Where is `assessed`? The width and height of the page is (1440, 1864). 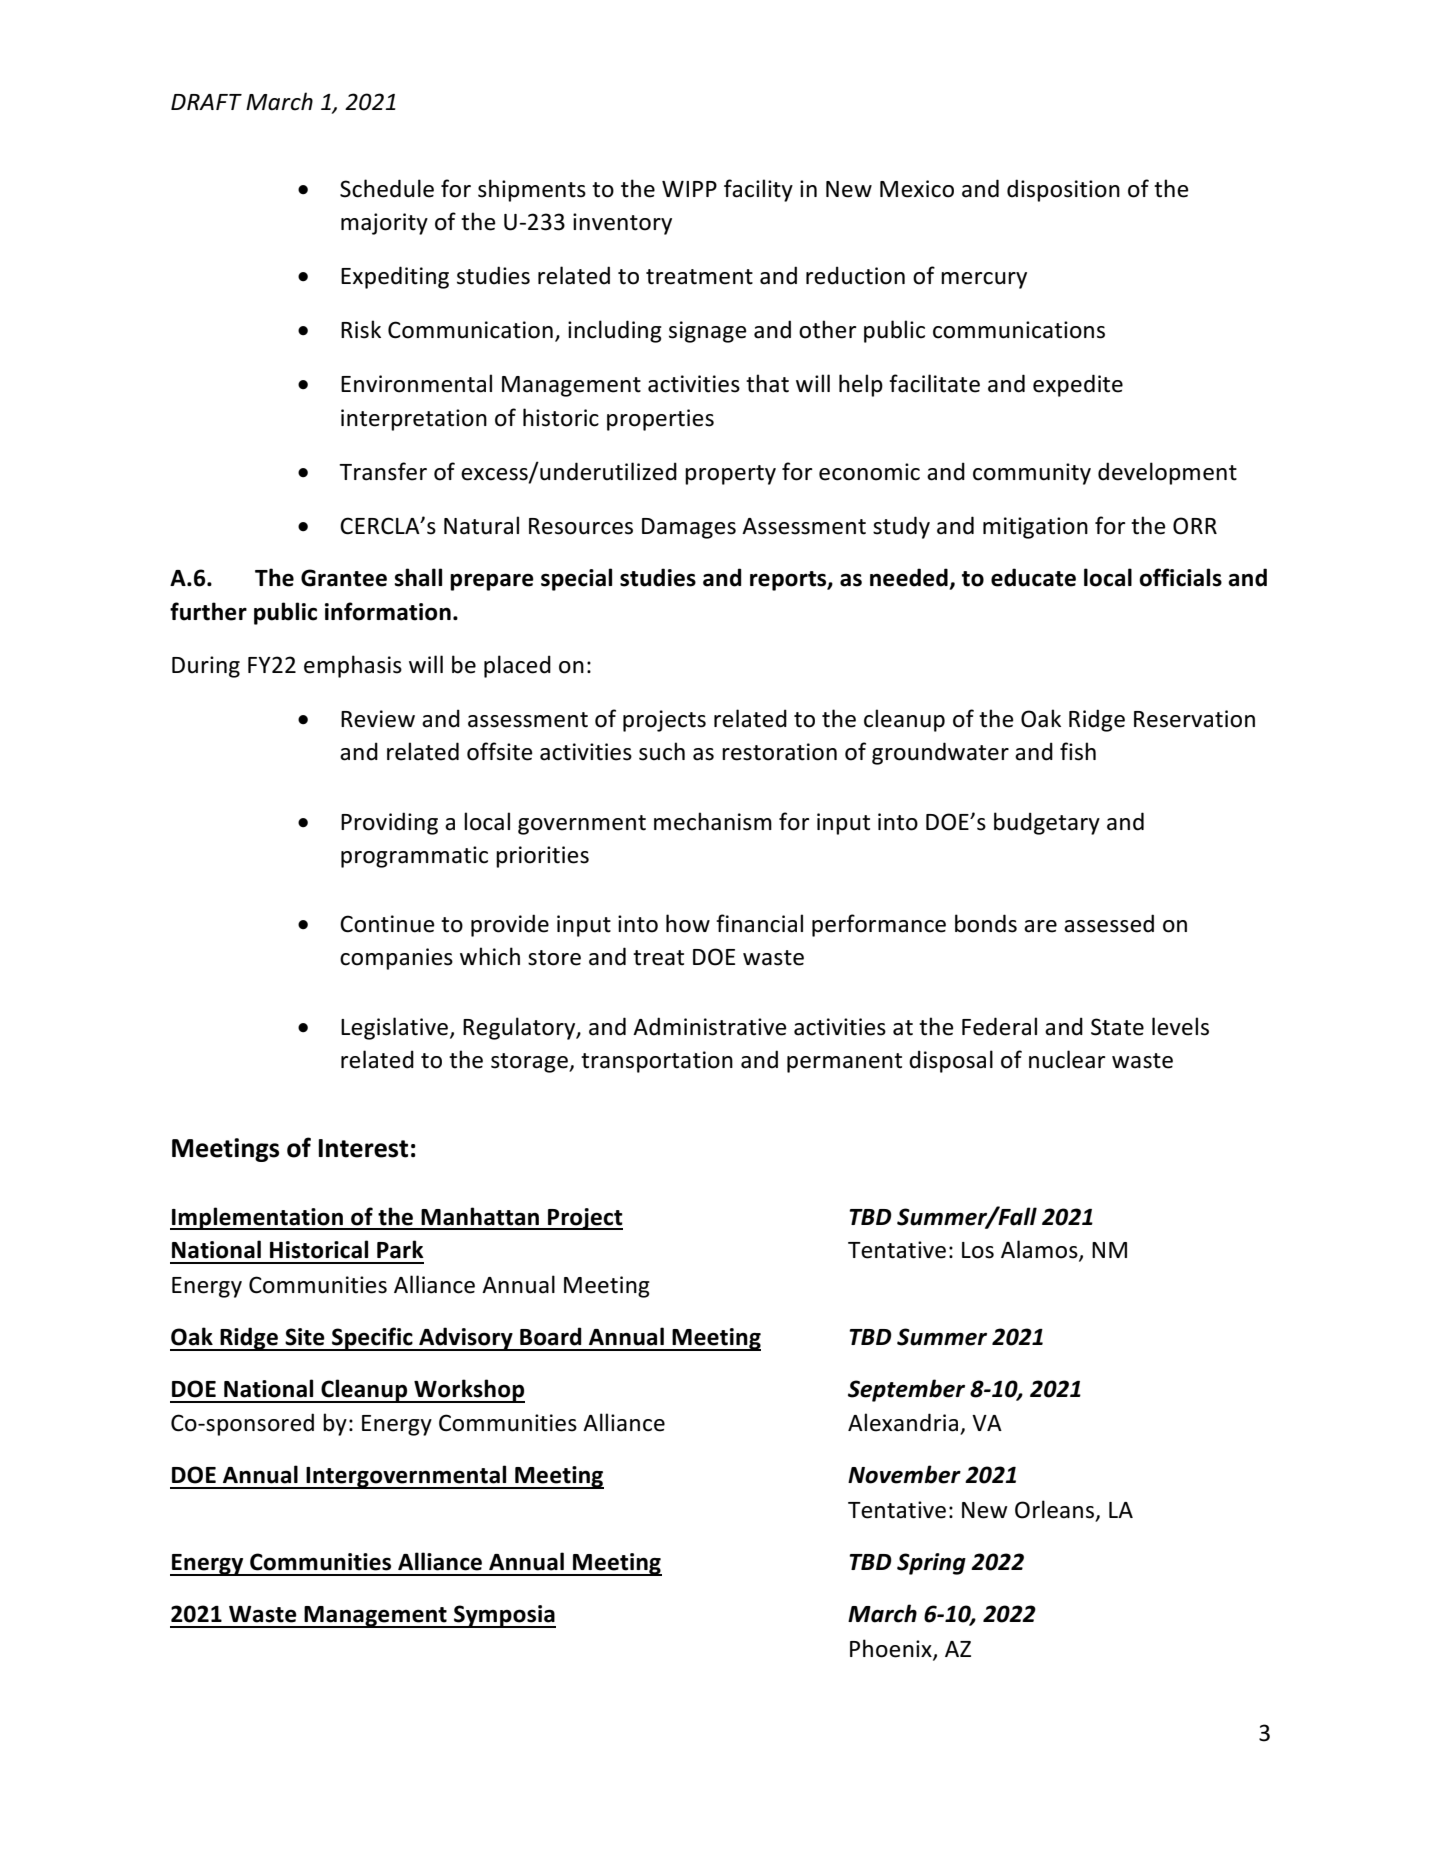 assessed is located at coordinates (1109, 923).
